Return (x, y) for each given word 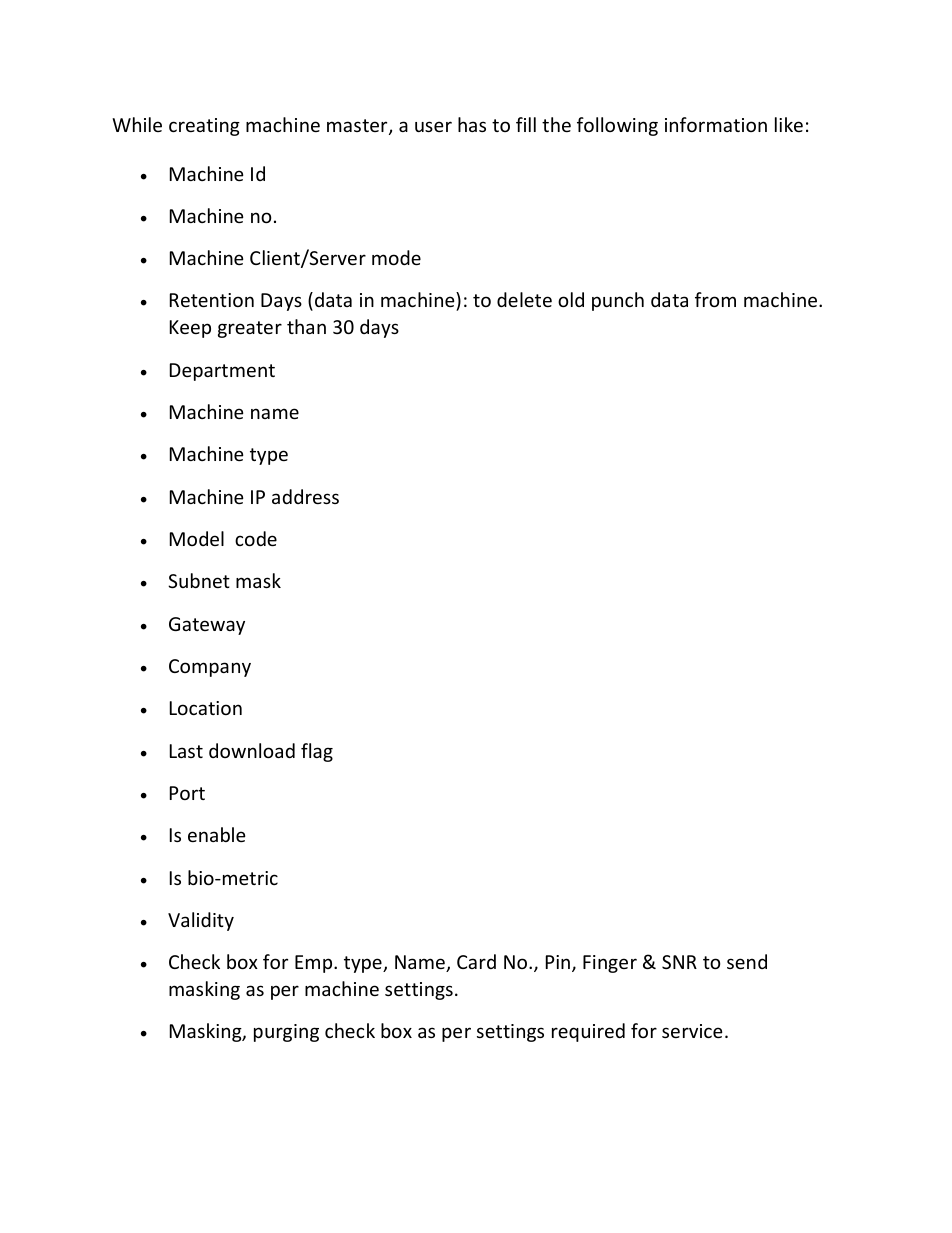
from (715, 299)
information (716, 124)
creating (204, 127)
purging (286, 1033)
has (472, 124)
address (305, 496)
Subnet (199, 580)
